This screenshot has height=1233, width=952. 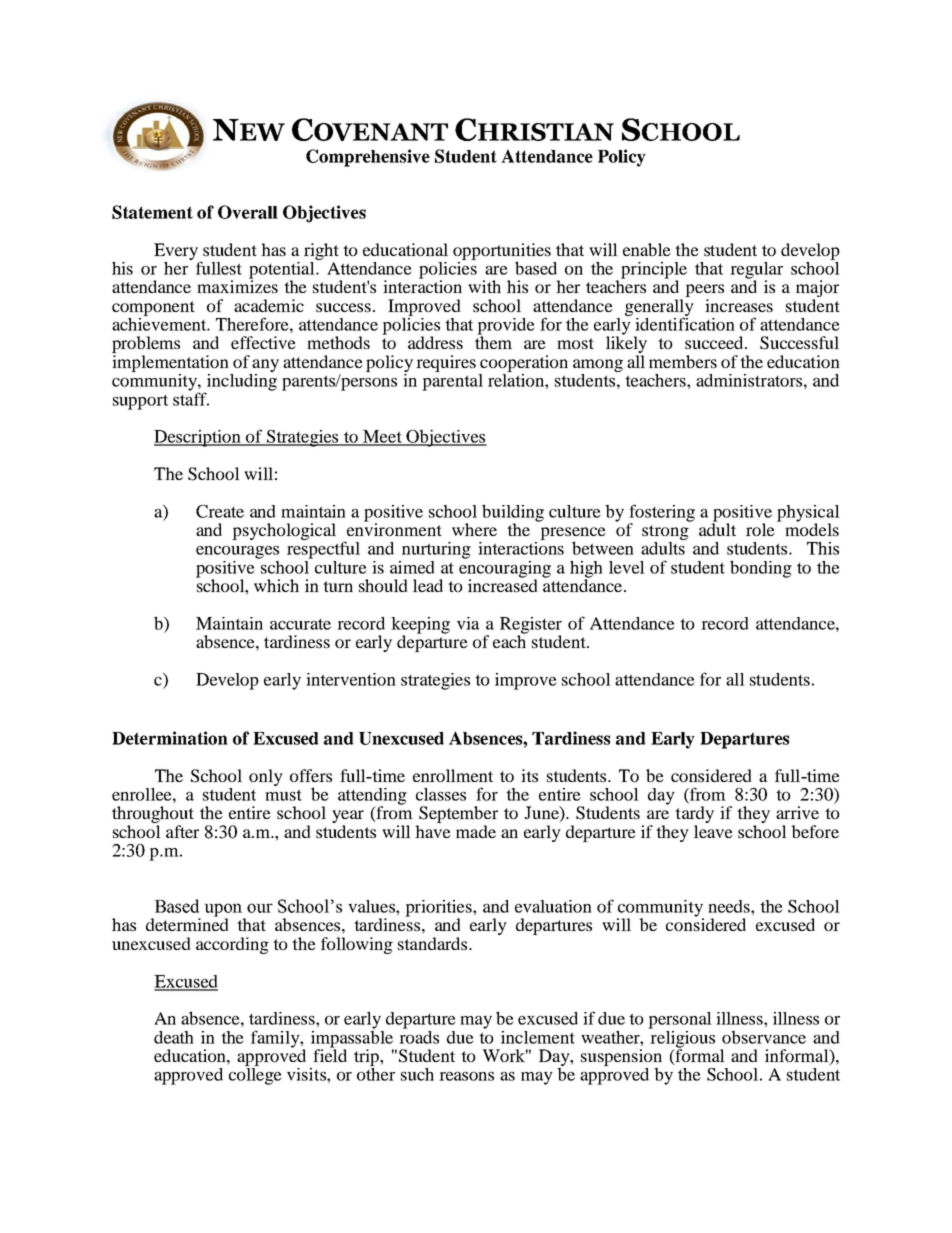 I want to click on Create, so click(x=220, y=511).
